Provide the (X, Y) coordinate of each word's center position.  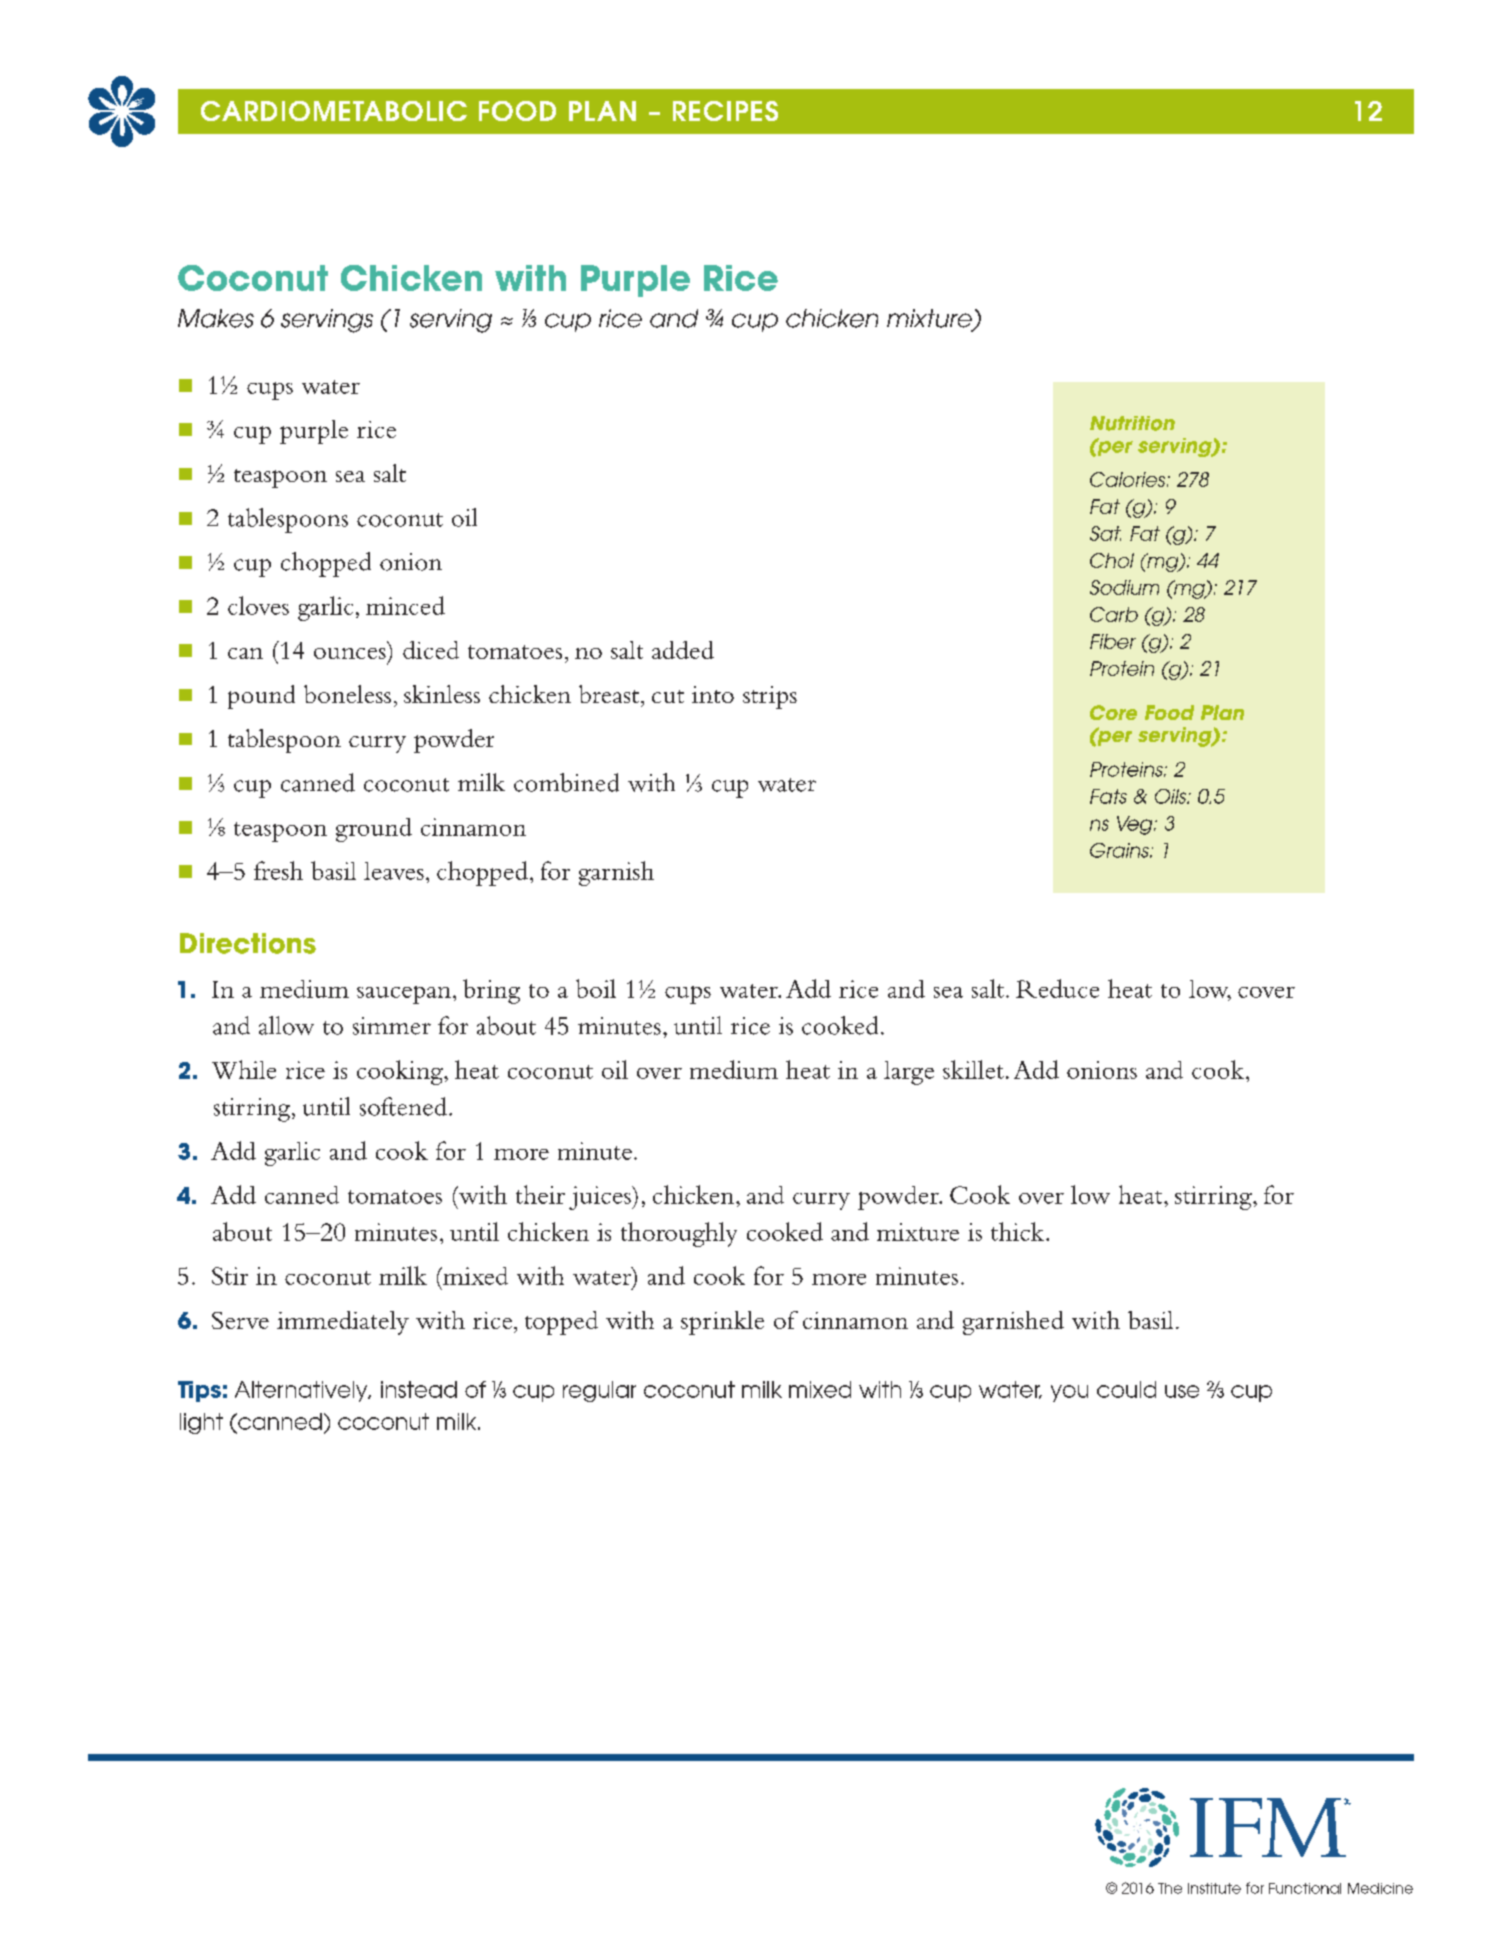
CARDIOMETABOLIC (334, 111)
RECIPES (725, 111)
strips (770, 697)
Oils (1171, 796)
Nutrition (1132, 423)
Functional (1305, 1888)
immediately (343, 1323)
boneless (347, 694)
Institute (1214, 1888)
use (1182, 1391)
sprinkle (722, 1323)
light (201, 1423)
